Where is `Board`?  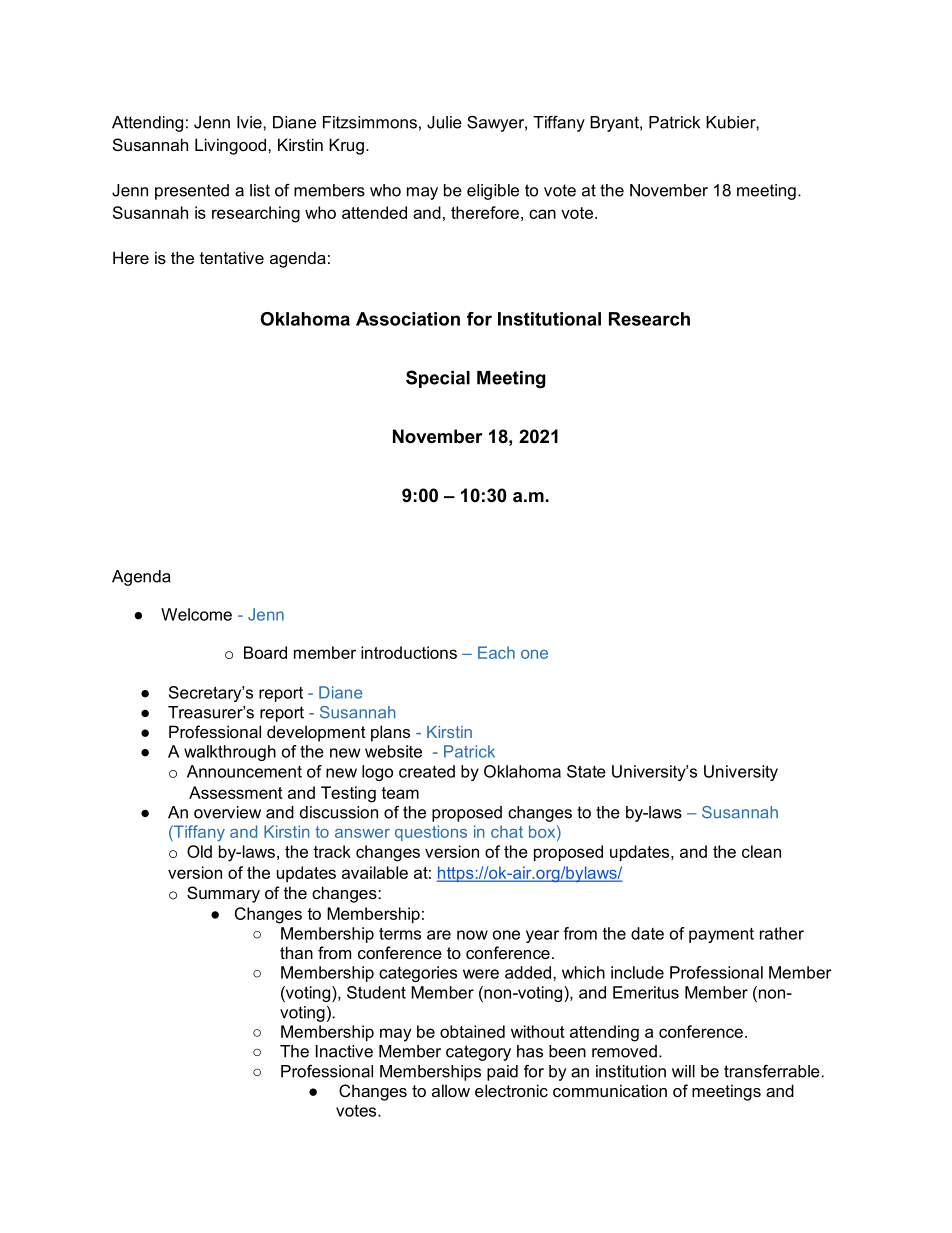 Board is located at coordinates (265, 652).
